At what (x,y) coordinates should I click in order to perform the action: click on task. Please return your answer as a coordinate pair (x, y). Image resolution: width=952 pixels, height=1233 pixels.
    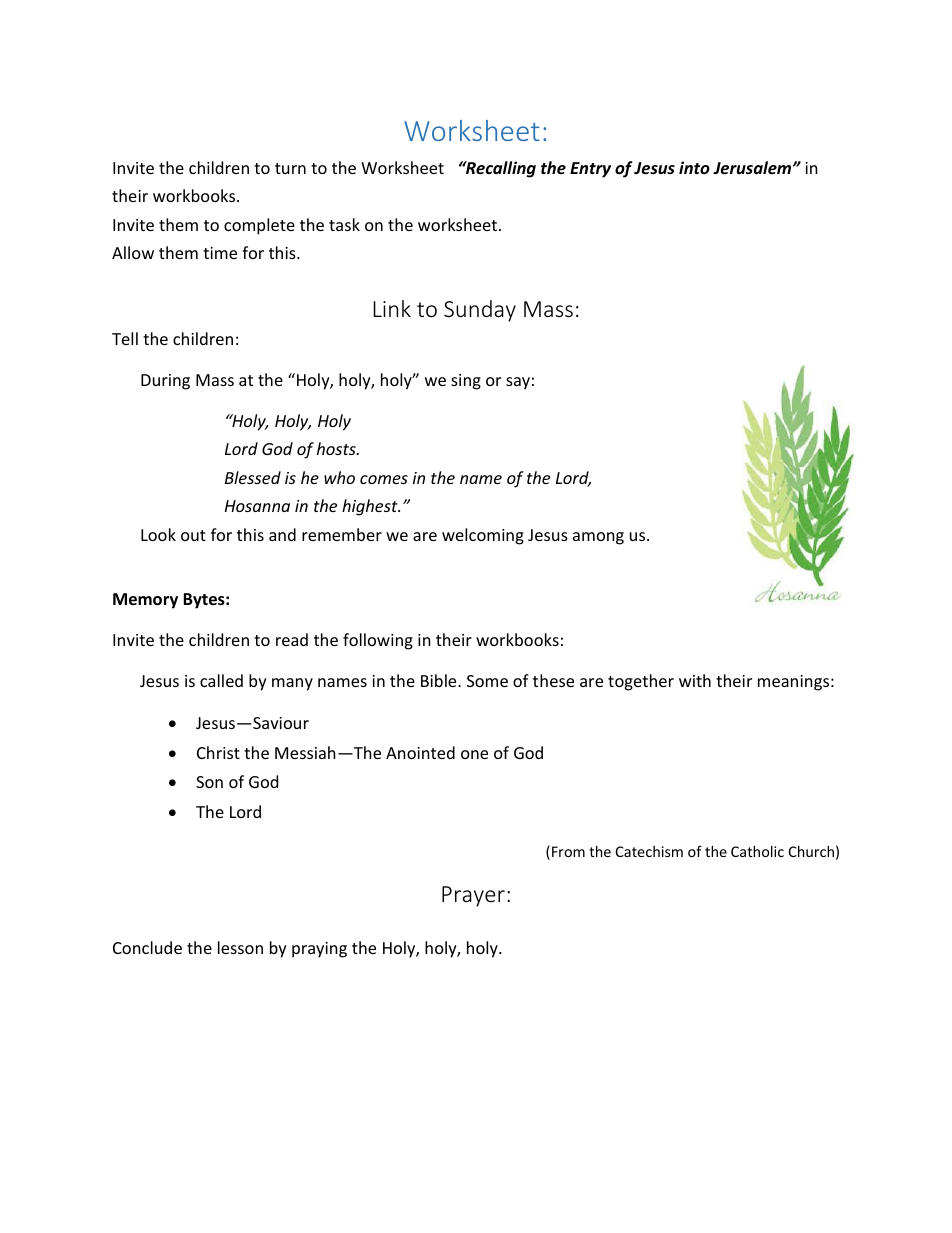
    Looking at the image, I should click on (344, 224).
